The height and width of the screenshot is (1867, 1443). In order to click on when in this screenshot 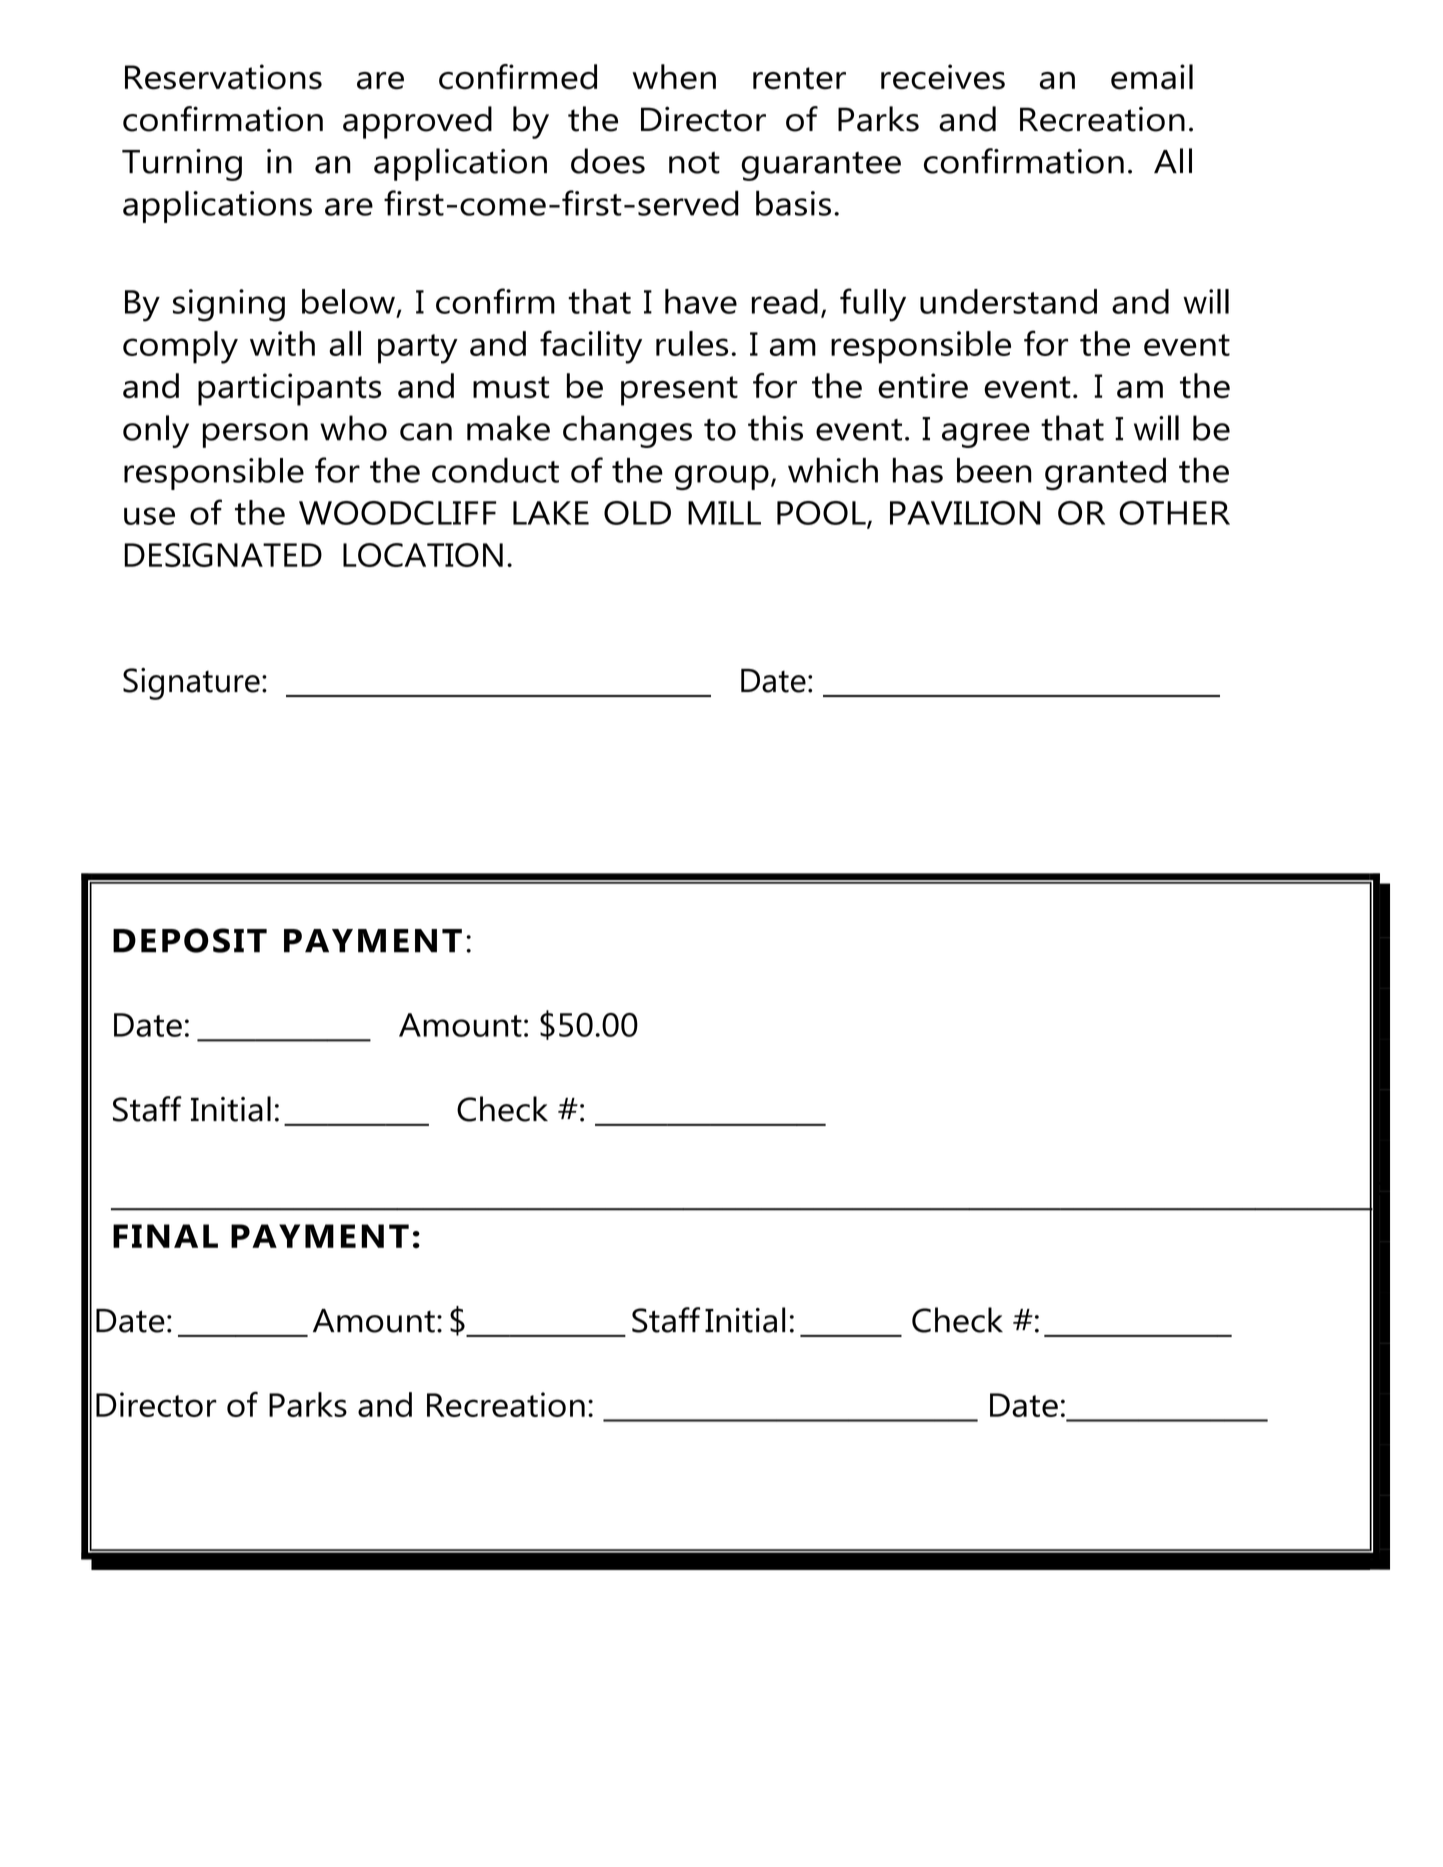, I will do `click(674, 77)`.
